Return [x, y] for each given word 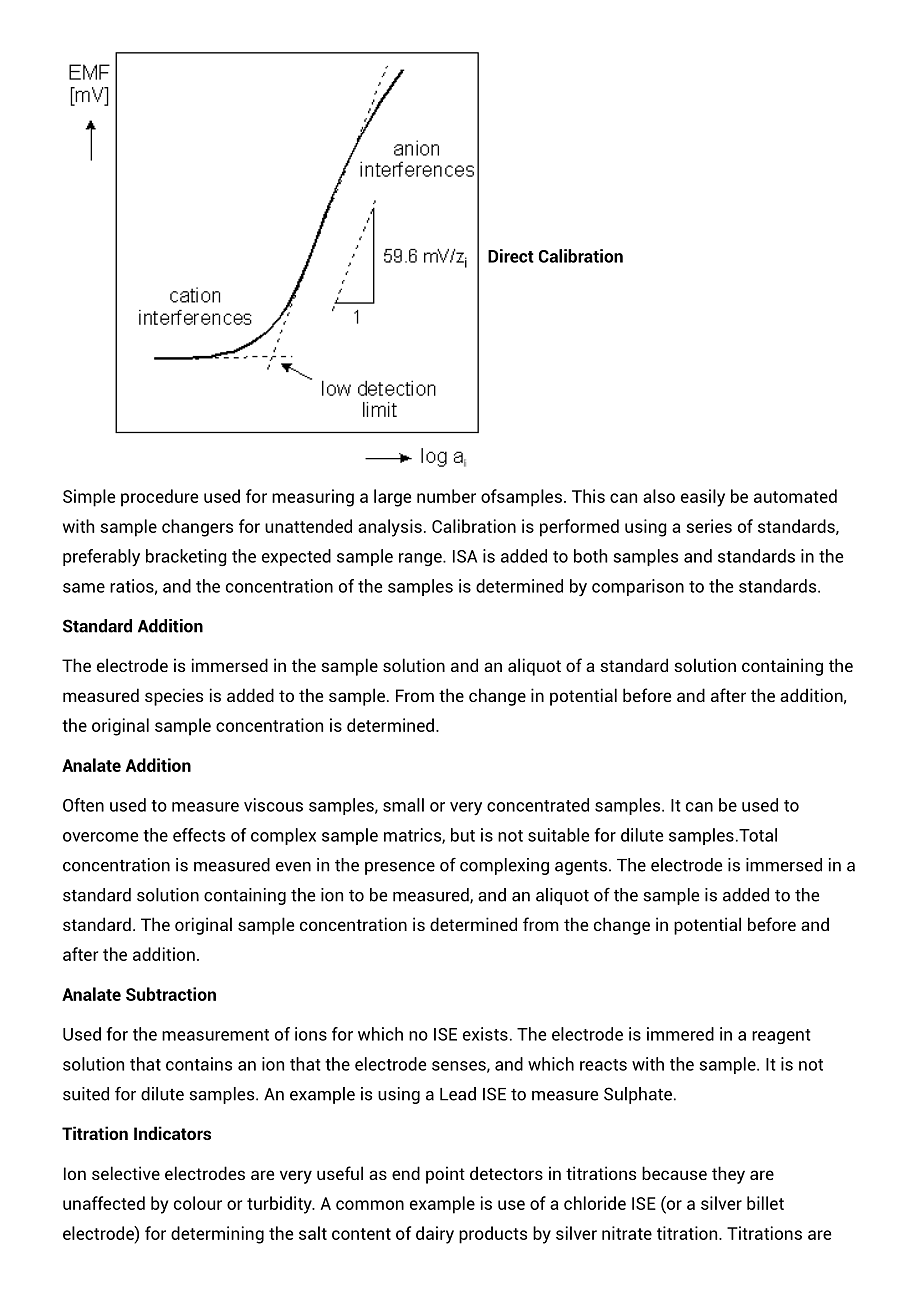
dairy [435, 1235]
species [174, 697]
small [403, 805]
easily [703, 498]
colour [198, 1203]
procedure [159, 498]
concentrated [538, 805]
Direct [511, 256]
